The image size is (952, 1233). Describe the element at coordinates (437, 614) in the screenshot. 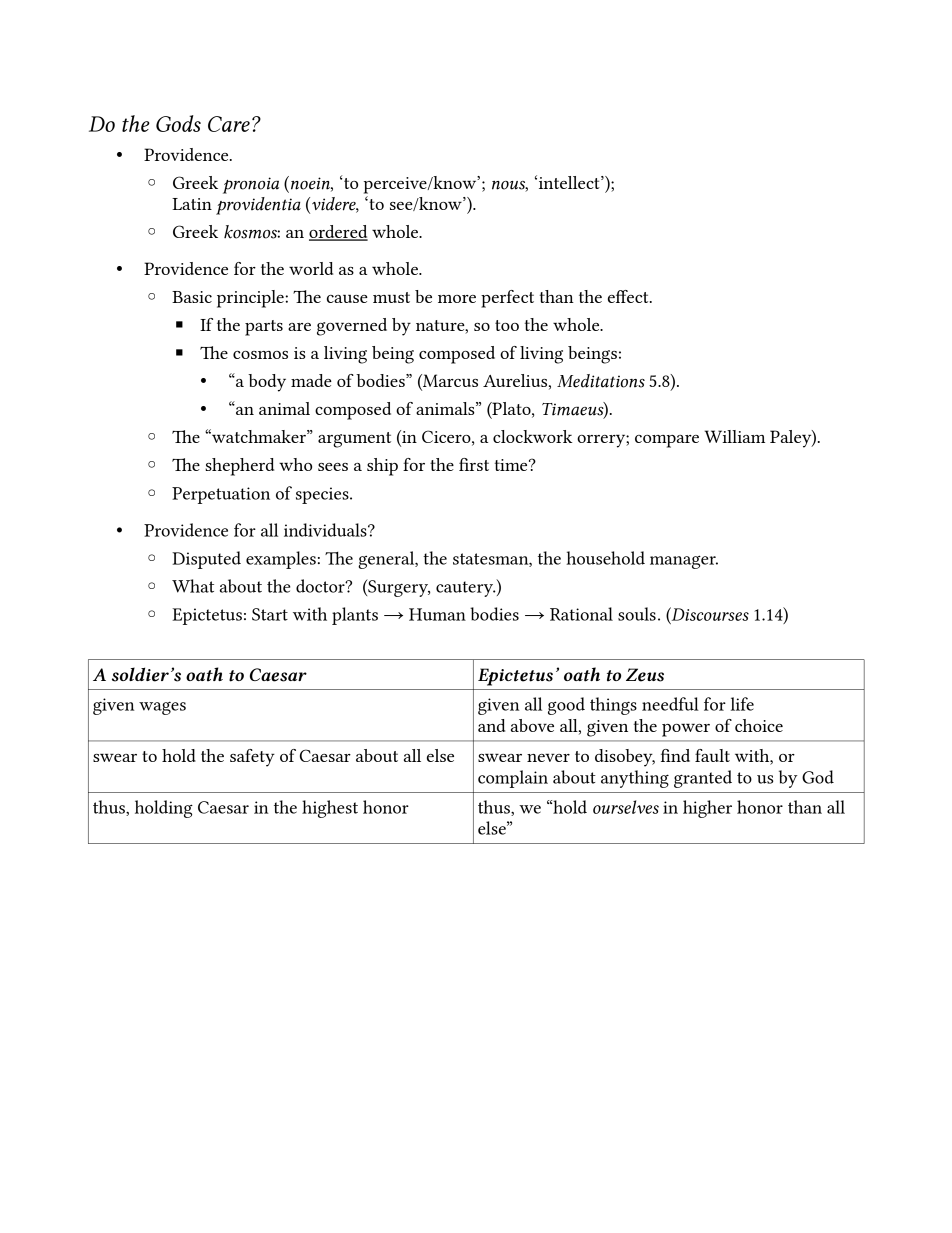

I see `Human` at that location.
